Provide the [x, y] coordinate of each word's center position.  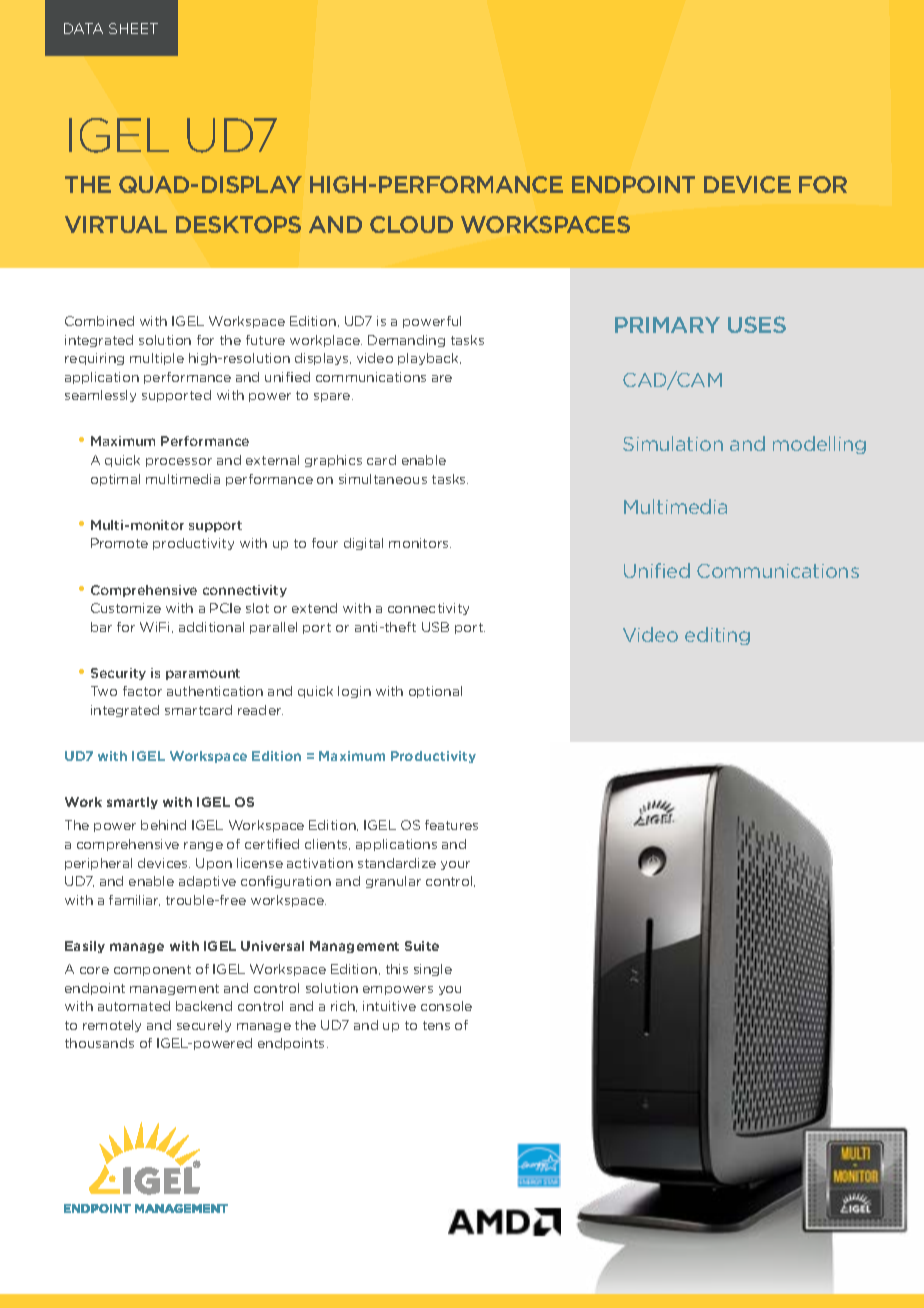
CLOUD [411, 224]
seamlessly [100, 396]
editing [717, 636]
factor [142, 691]
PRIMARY [667, 325]
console [446, 1006]
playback [429, 359]
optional [435, 692]
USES [757, 324]
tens [436, 1025]
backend [204, 1006]
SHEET [133, 28]
